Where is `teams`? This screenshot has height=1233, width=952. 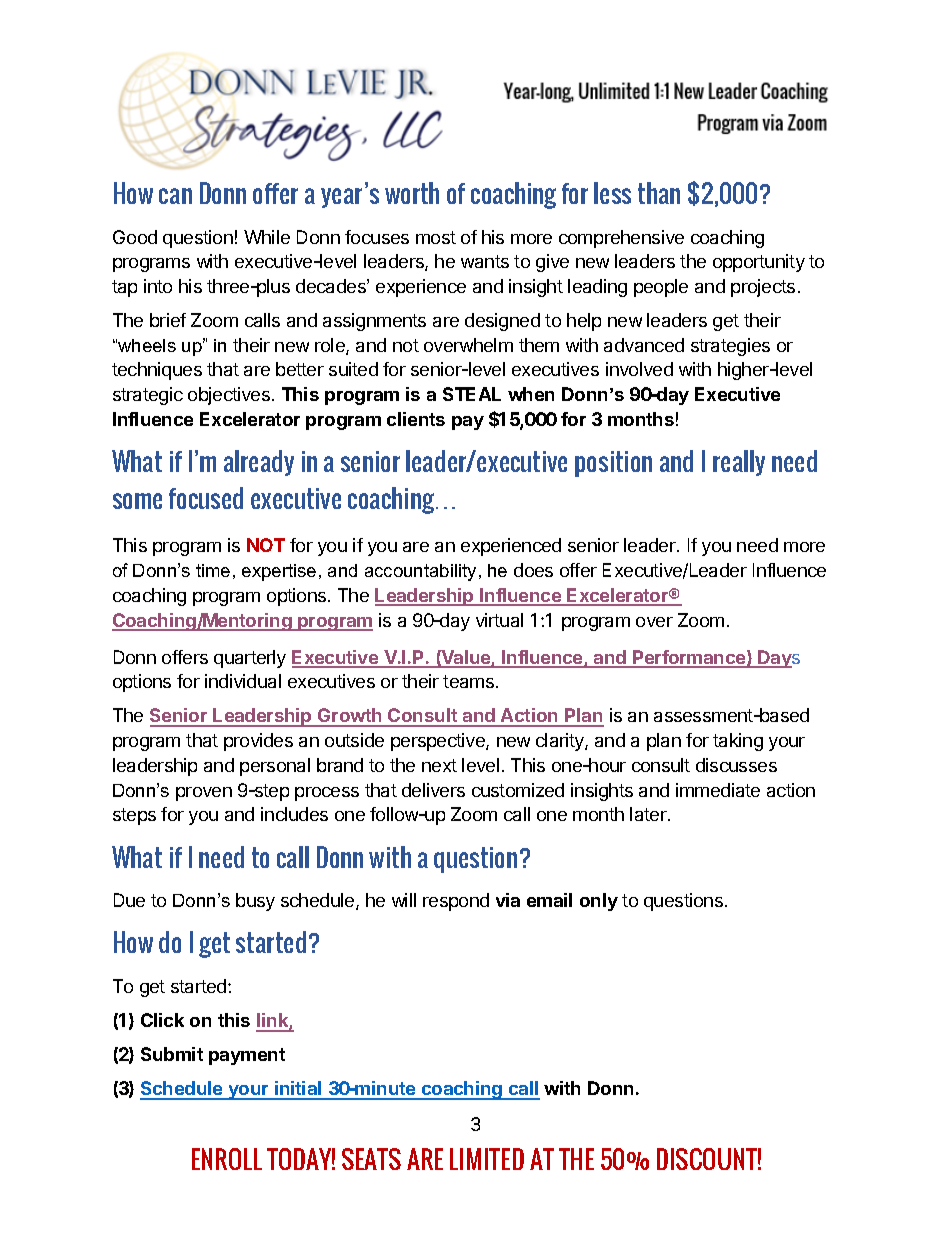
teams is located at coordinates (470, 681).
